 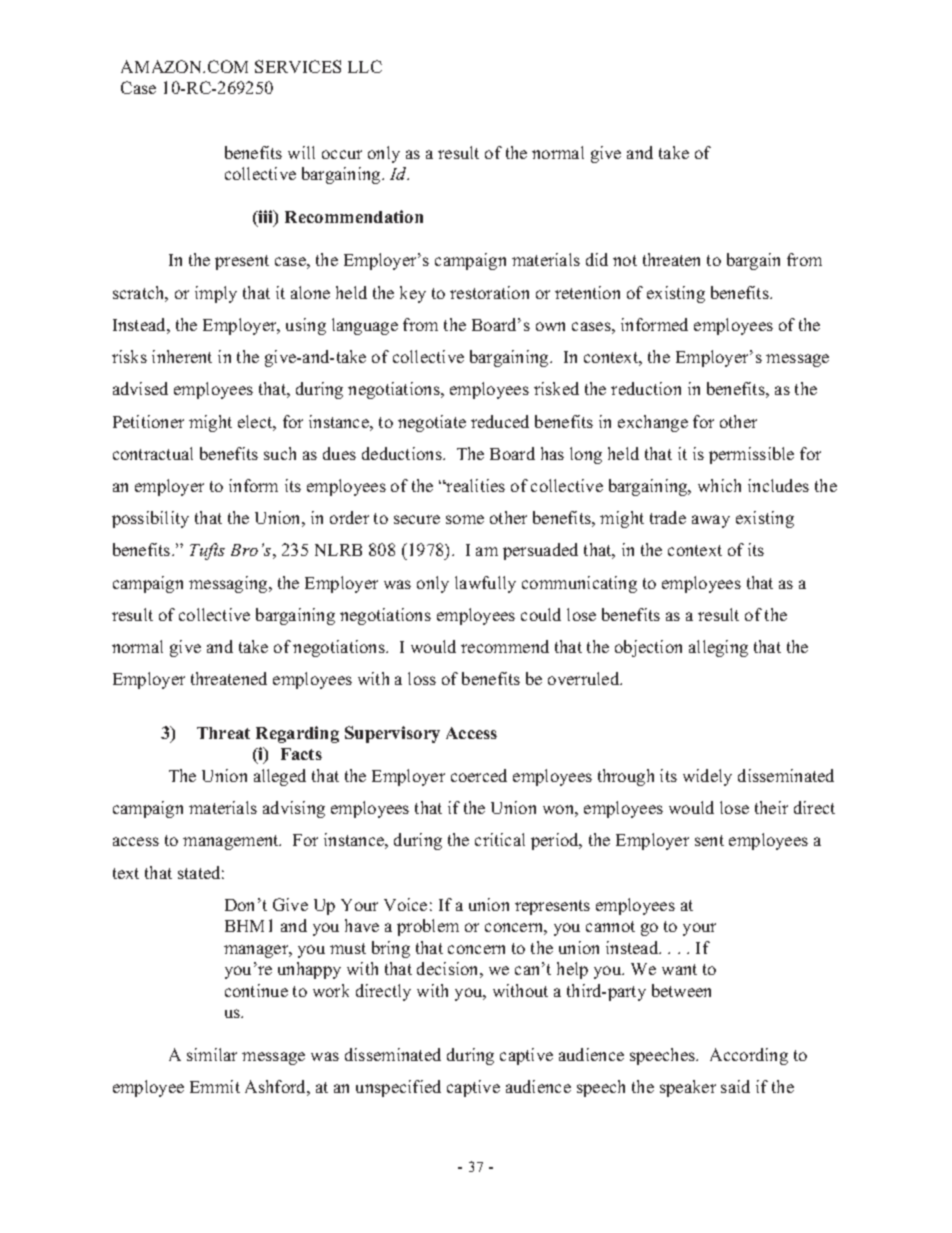 I want to click on speaker, so click(x=688, y=1088).
